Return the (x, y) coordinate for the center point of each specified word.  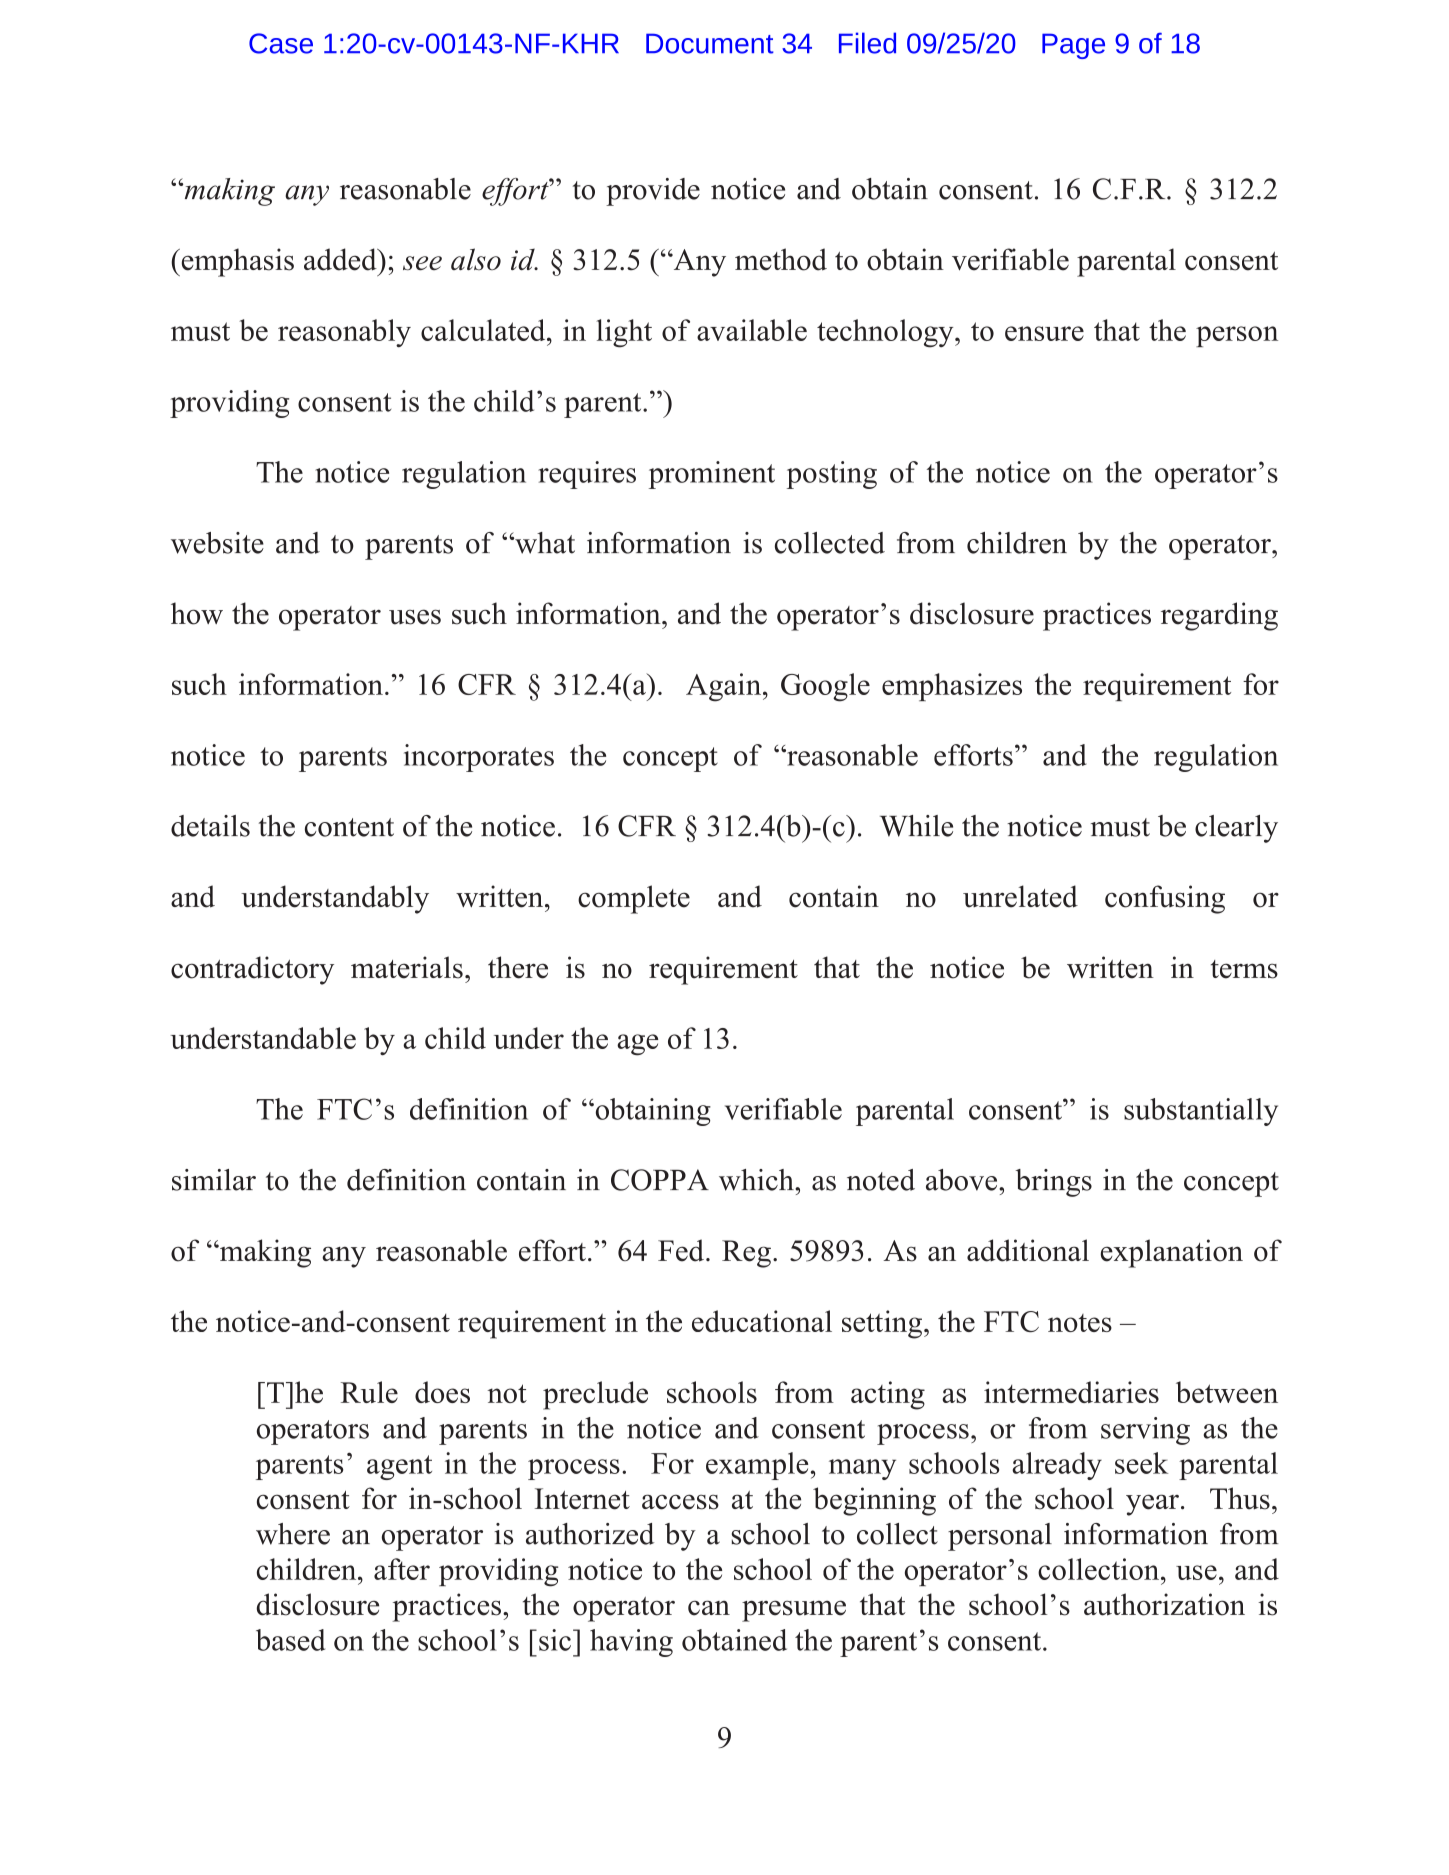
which (757, 1180)
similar (214, 1180)
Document (710, 43)
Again (725, 687)
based (290, 1640)
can (709, 1608)
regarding (1219, 616)
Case (281, 43)
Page (1073, 46)
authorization (1164, 1604)
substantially (1201, 1112)
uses (415, 617)
